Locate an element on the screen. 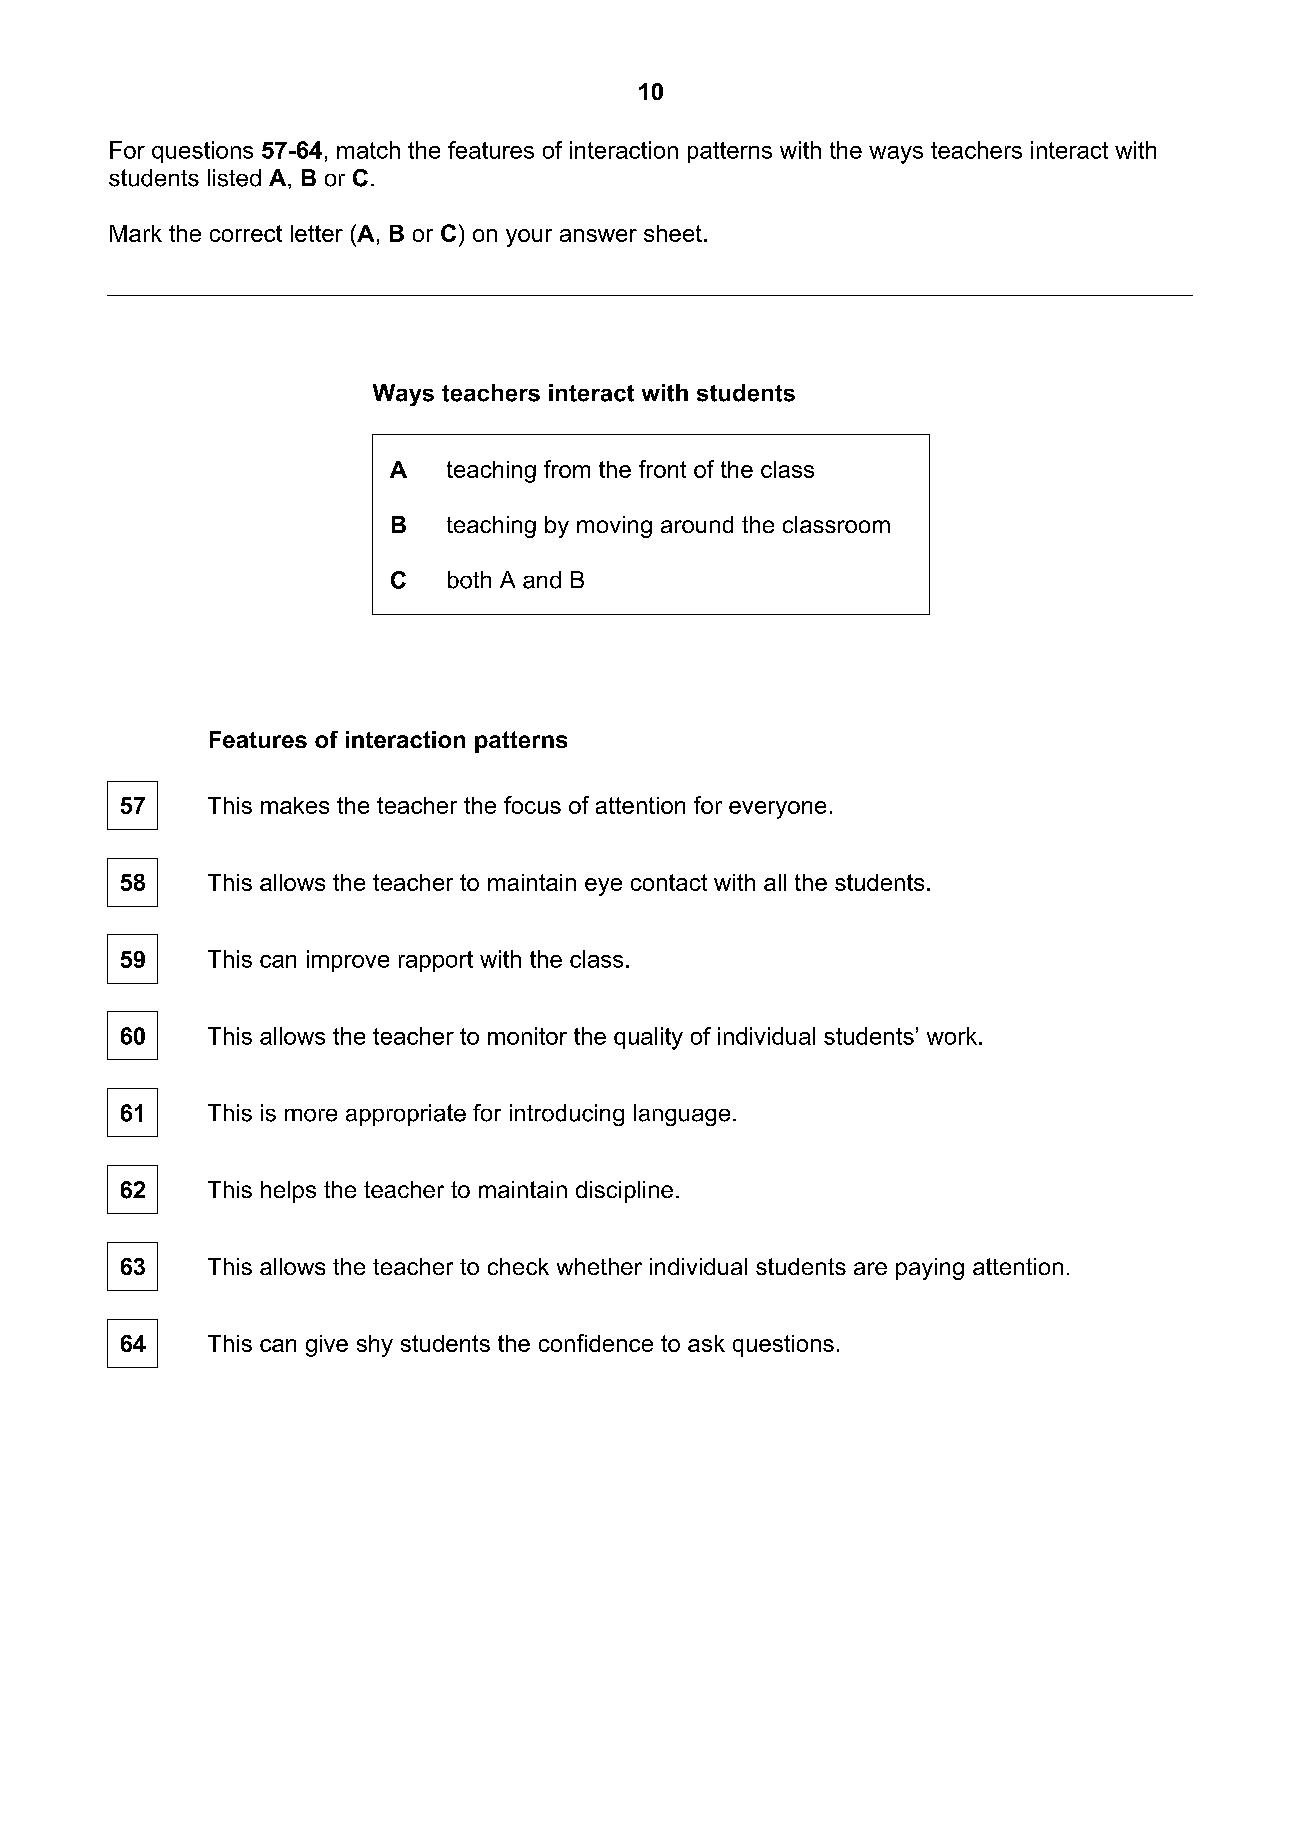  your is located at coordinates (529, 238).
